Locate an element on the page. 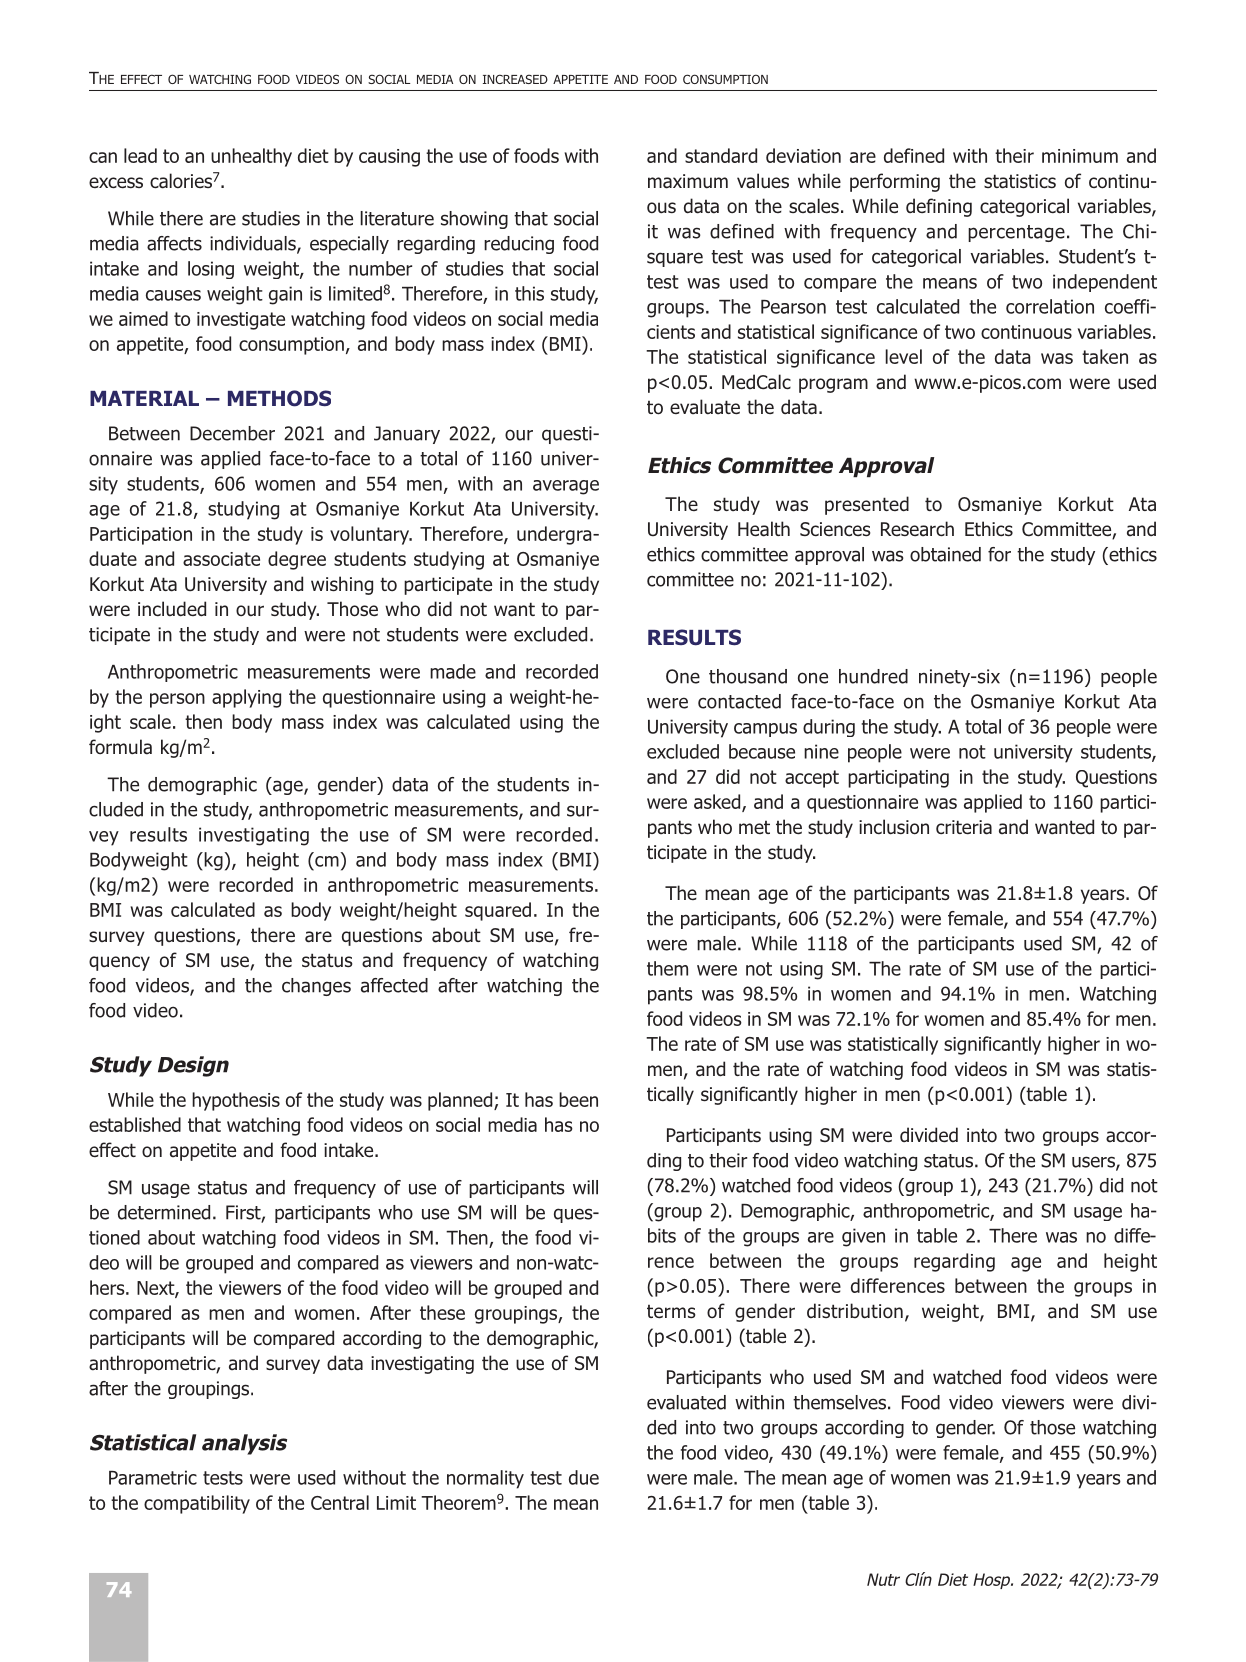 Image resolution: width=1246 pixels, height=1662 pixels. been is located at coordinates (578, 1099).
